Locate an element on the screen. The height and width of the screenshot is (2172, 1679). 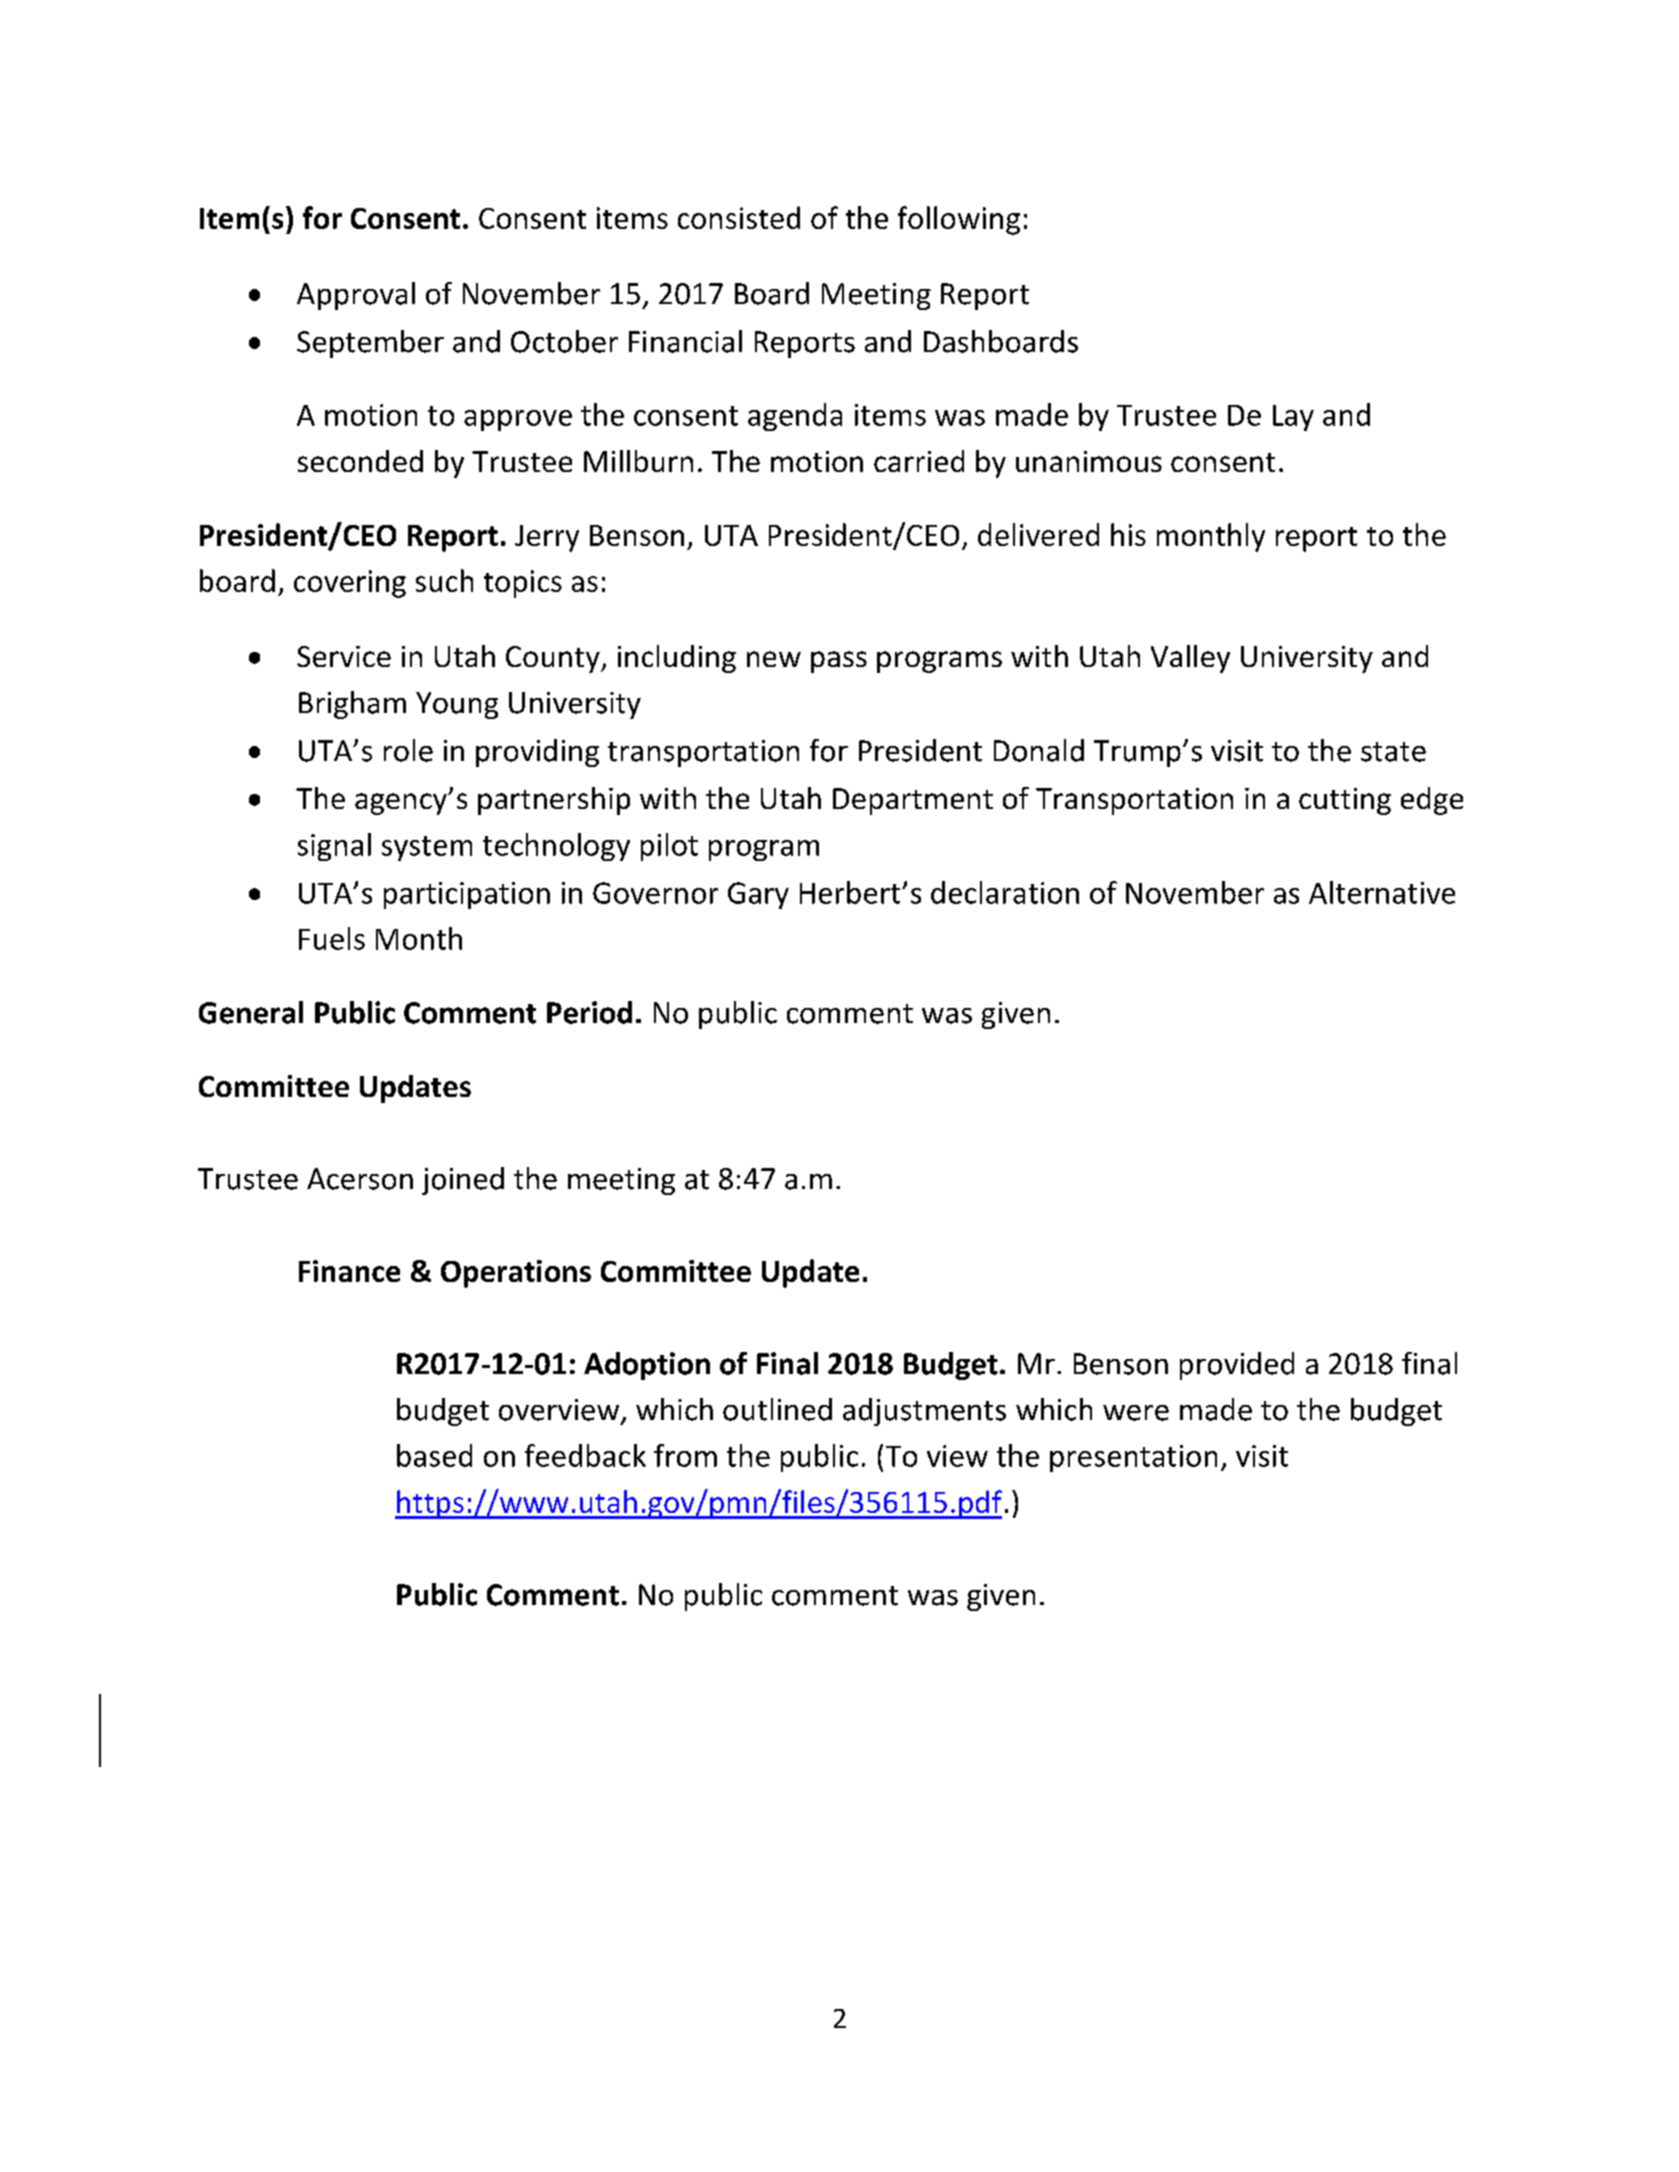
such is located at coordinates (444, 580).
